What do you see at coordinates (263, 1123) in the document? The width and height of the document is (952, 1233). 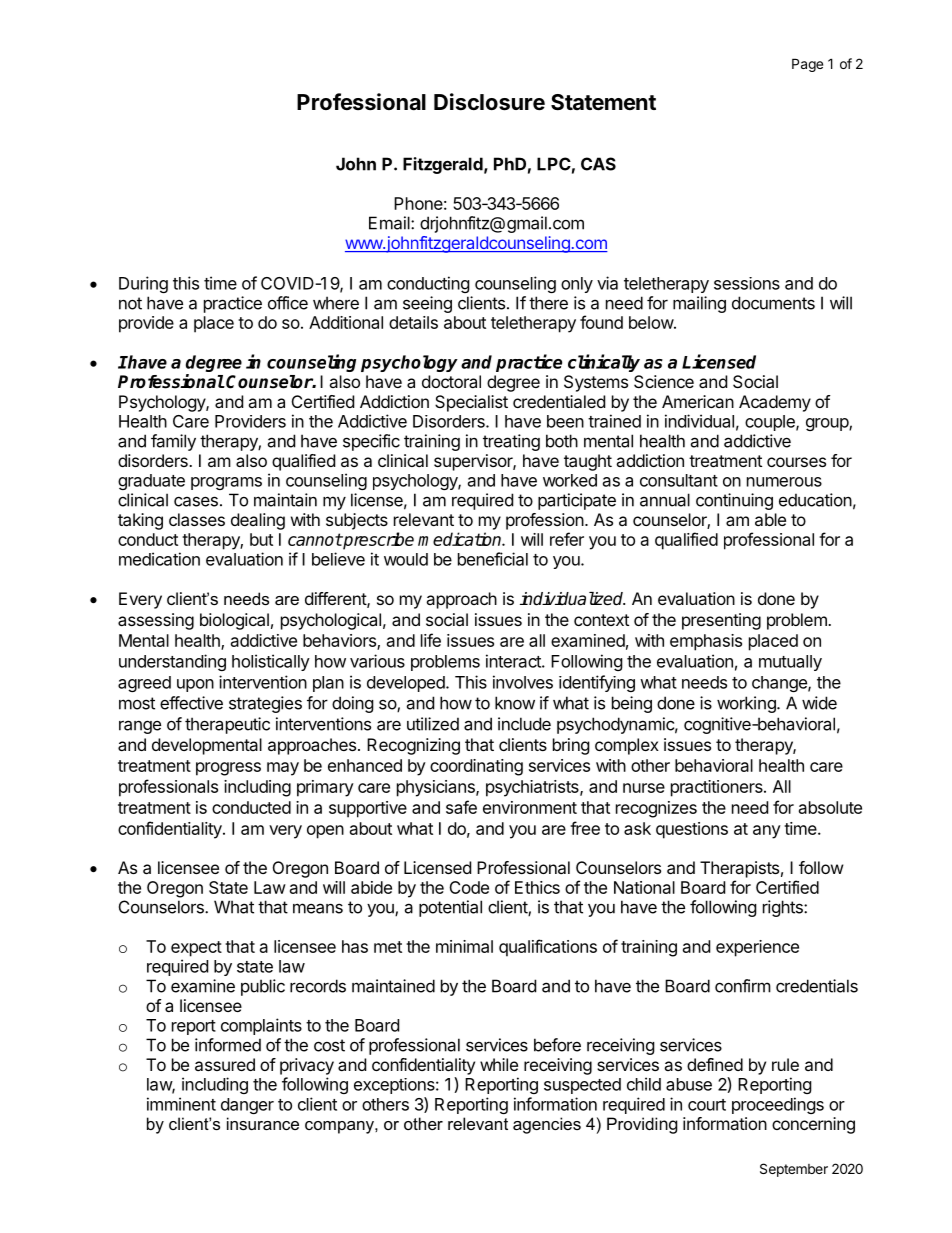 I see `insurance` at bounding box center [263, 1123].
